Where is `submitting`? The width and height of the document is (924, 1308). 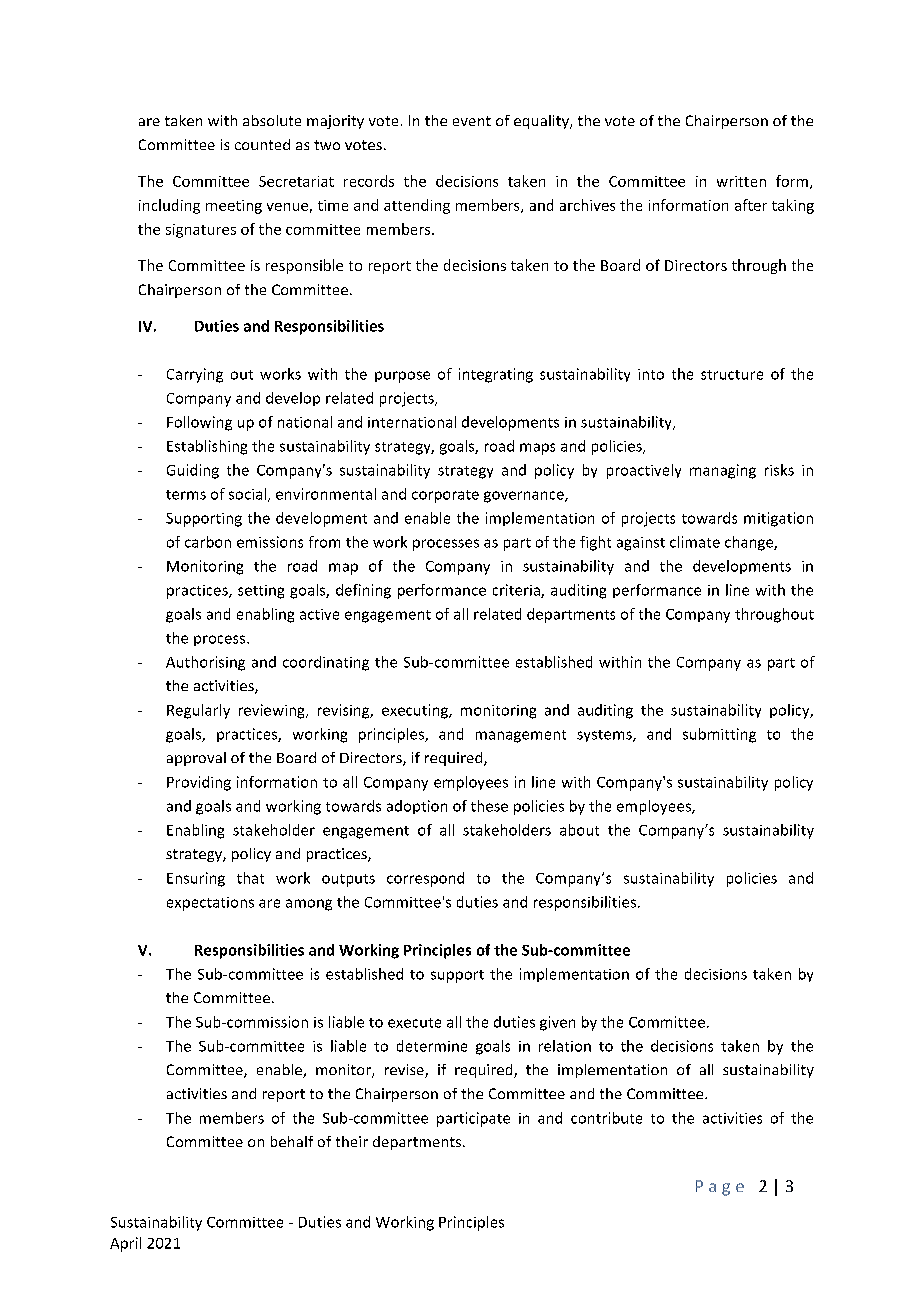 submitting is located at coordinates (719, 735).
